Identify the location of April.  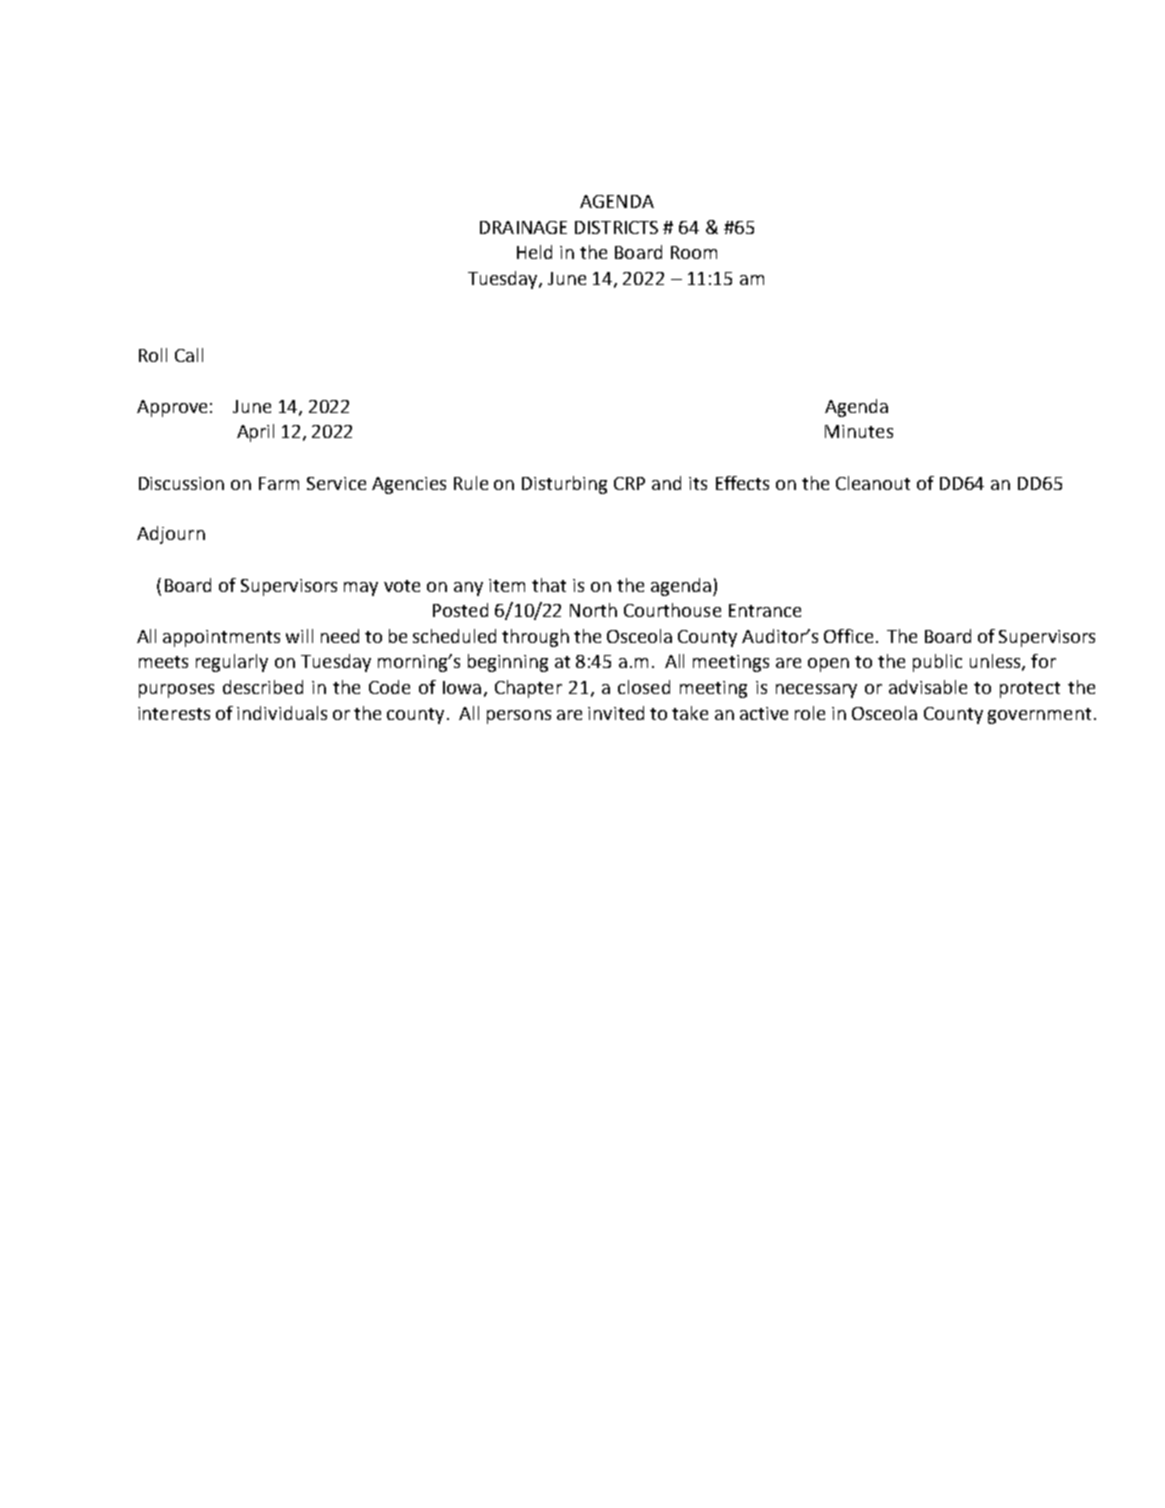
(255, 433).
